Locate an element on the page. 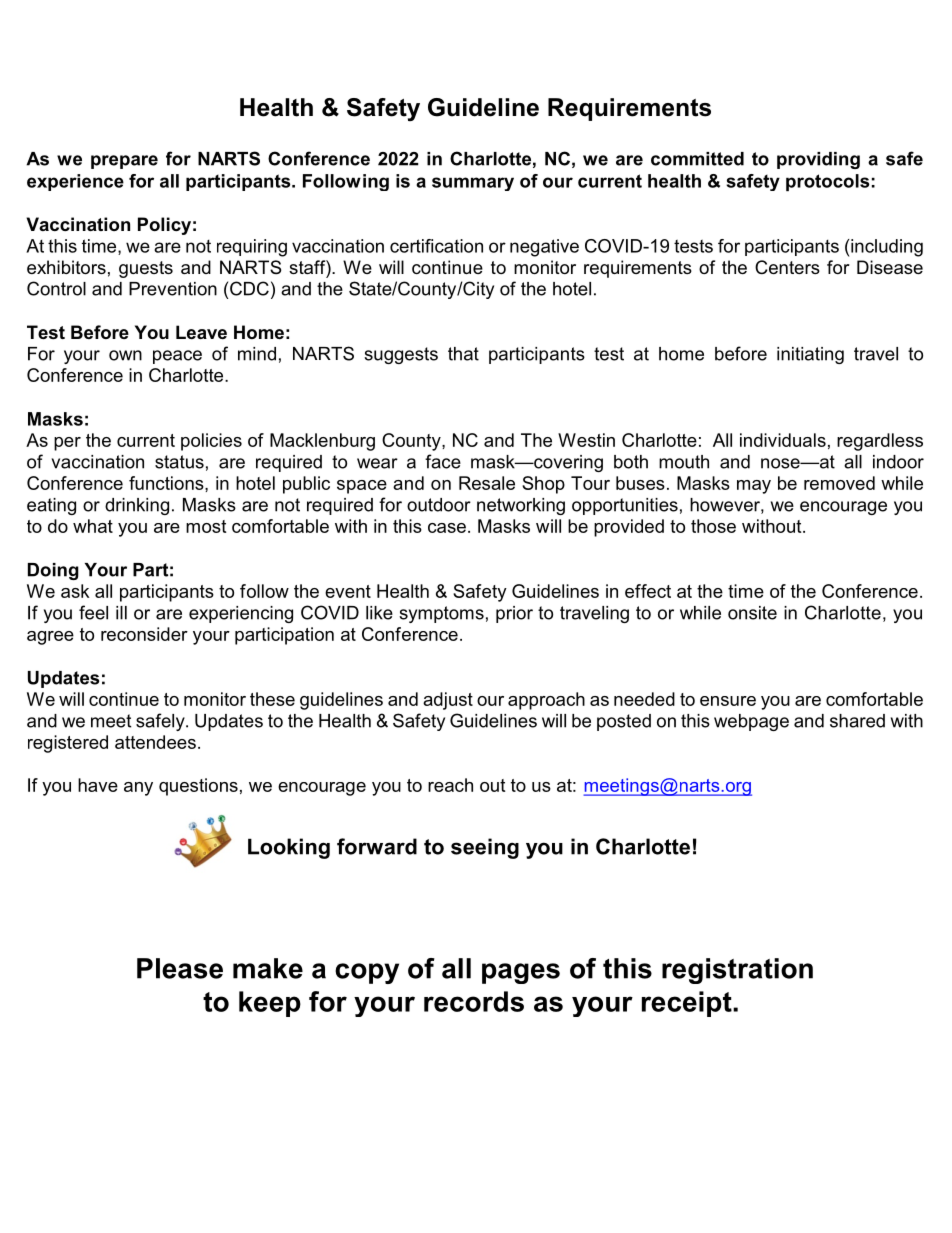 This document has height=1233, width=952. onsite is located at coordinates (752, 613).
